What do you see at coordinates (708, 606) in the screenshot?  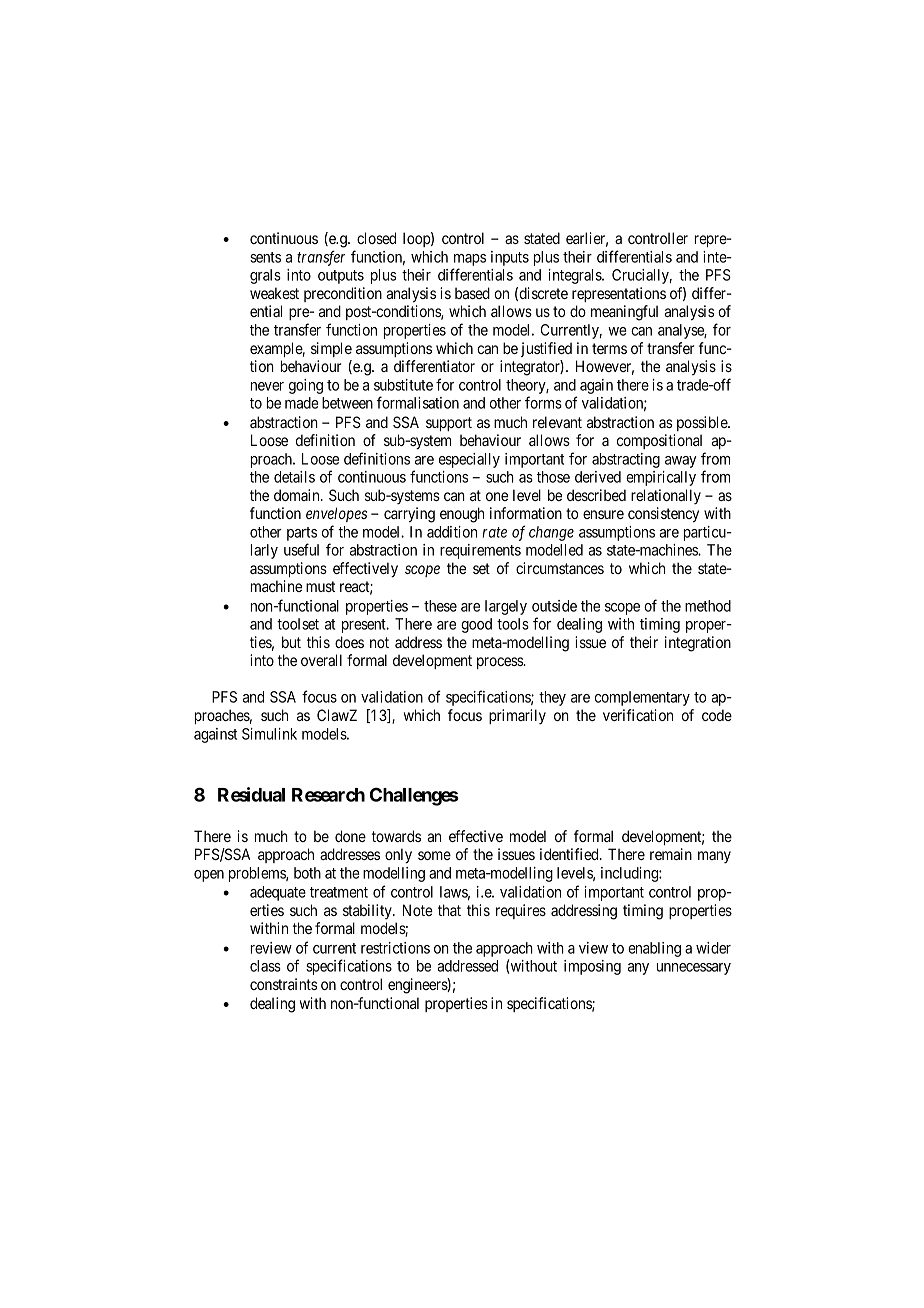 I see `method` at bounding box center [708, 606].
